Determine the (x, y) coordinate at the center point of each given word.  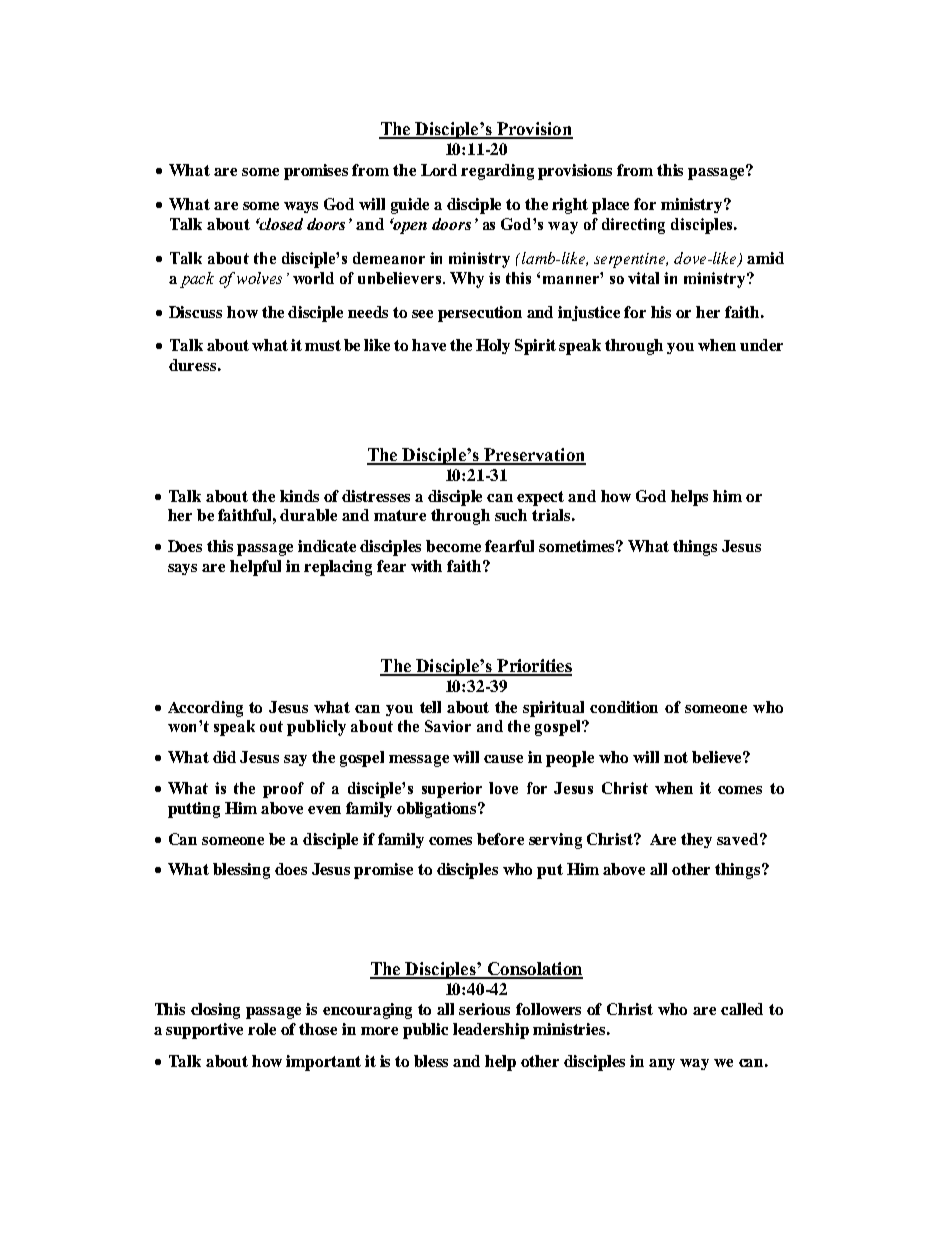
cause (503, 759)
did (224, 757)
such (511, 515)
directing (633, 226)
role (262, 1029)
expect (540, 498)
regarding (497, 172)
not (676, 757)
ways (301, 207)
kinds (299, 496)
